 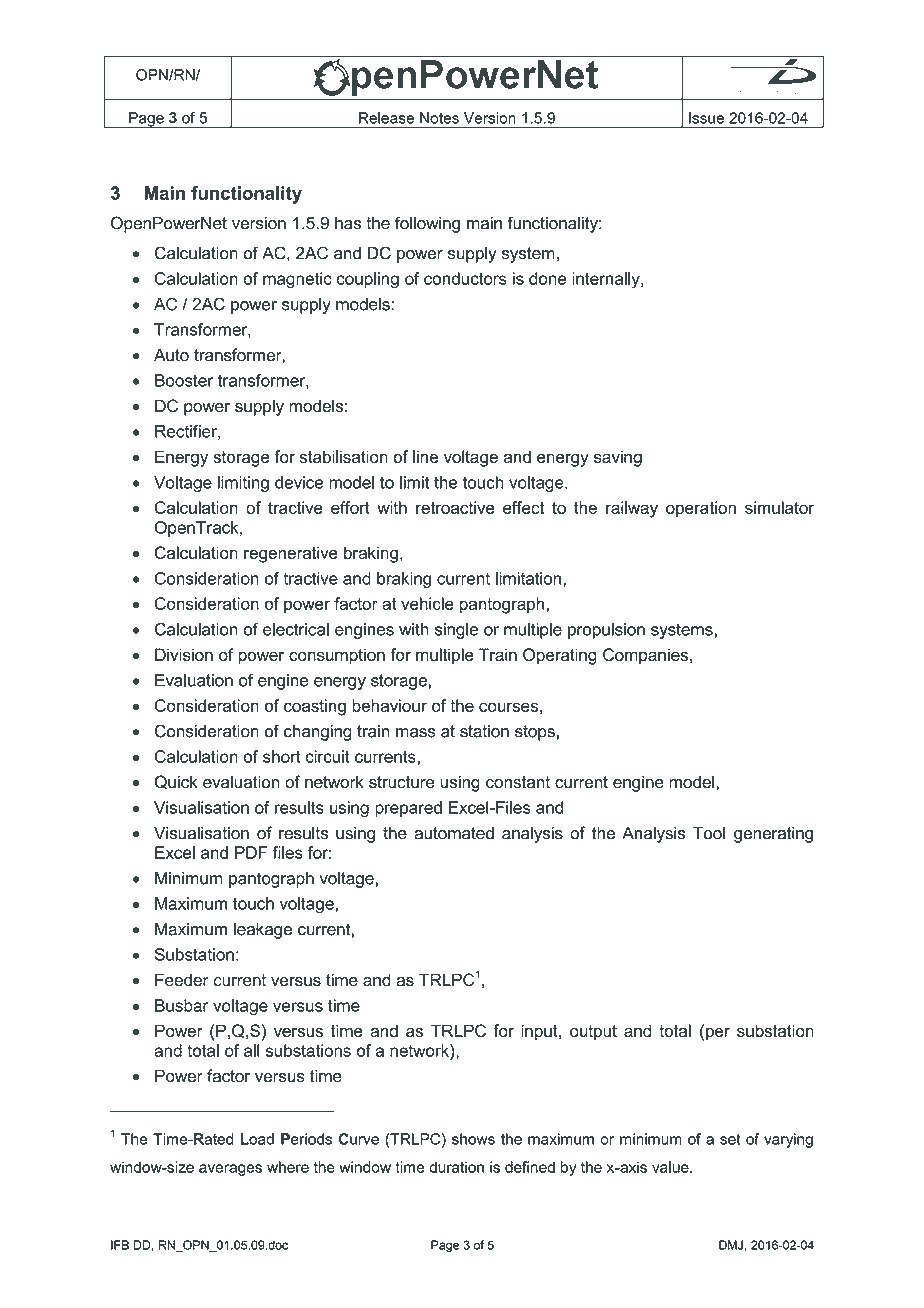 I want to click on Issue, so click(x=706, y=118).
